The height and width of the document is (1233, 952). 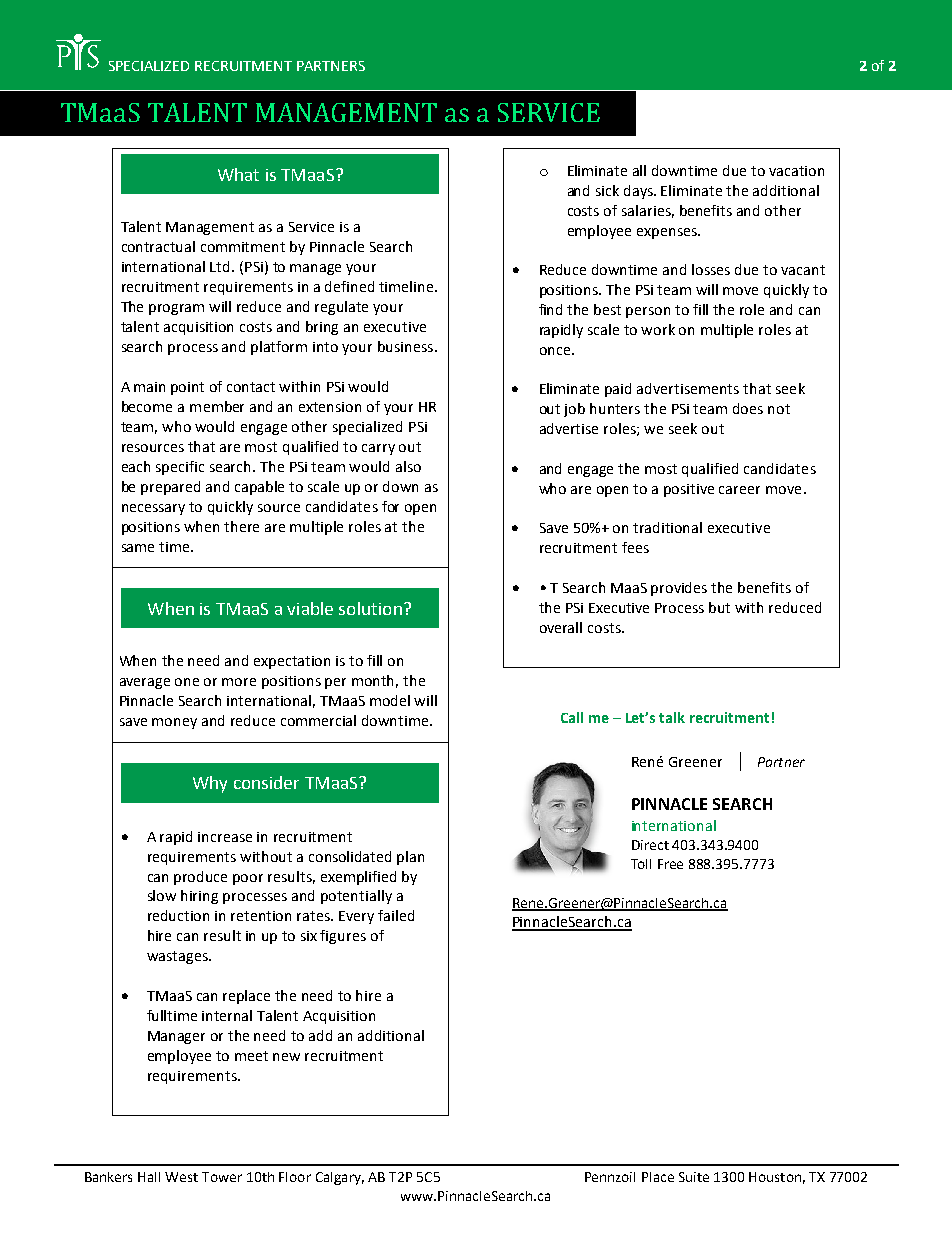 What do you see at coordinates (607, 190) in the document?
I see `sick` at bounding box center [607, 190].
